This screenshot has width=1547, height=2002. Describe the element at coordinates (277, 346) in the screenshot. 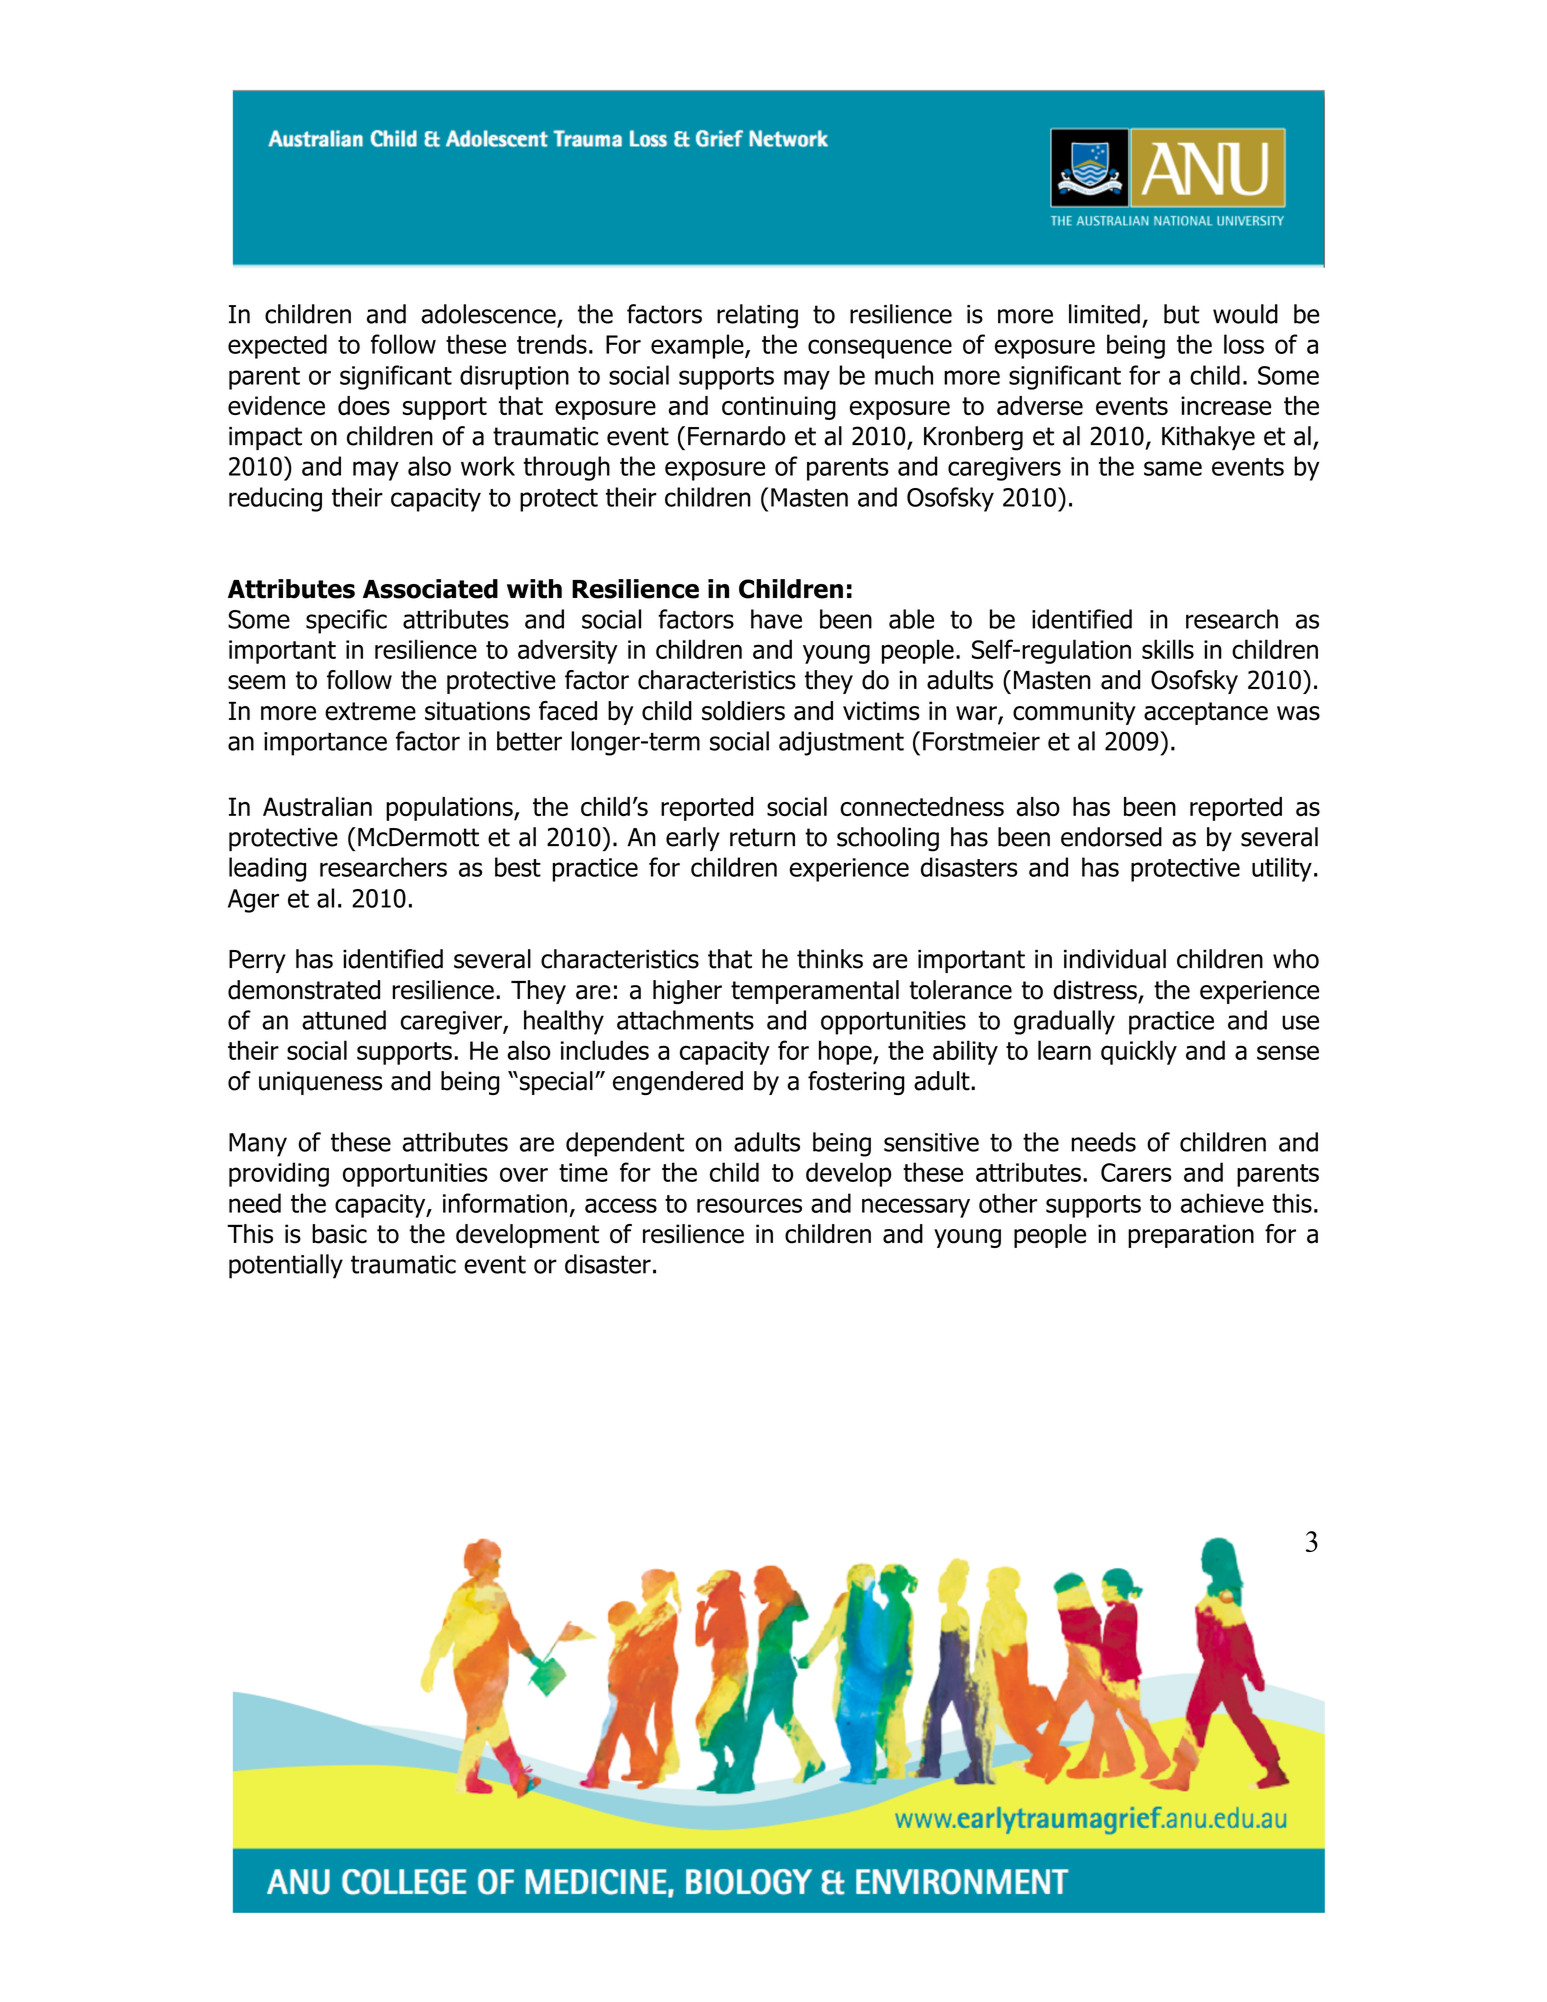

I see `expected` at that location.
